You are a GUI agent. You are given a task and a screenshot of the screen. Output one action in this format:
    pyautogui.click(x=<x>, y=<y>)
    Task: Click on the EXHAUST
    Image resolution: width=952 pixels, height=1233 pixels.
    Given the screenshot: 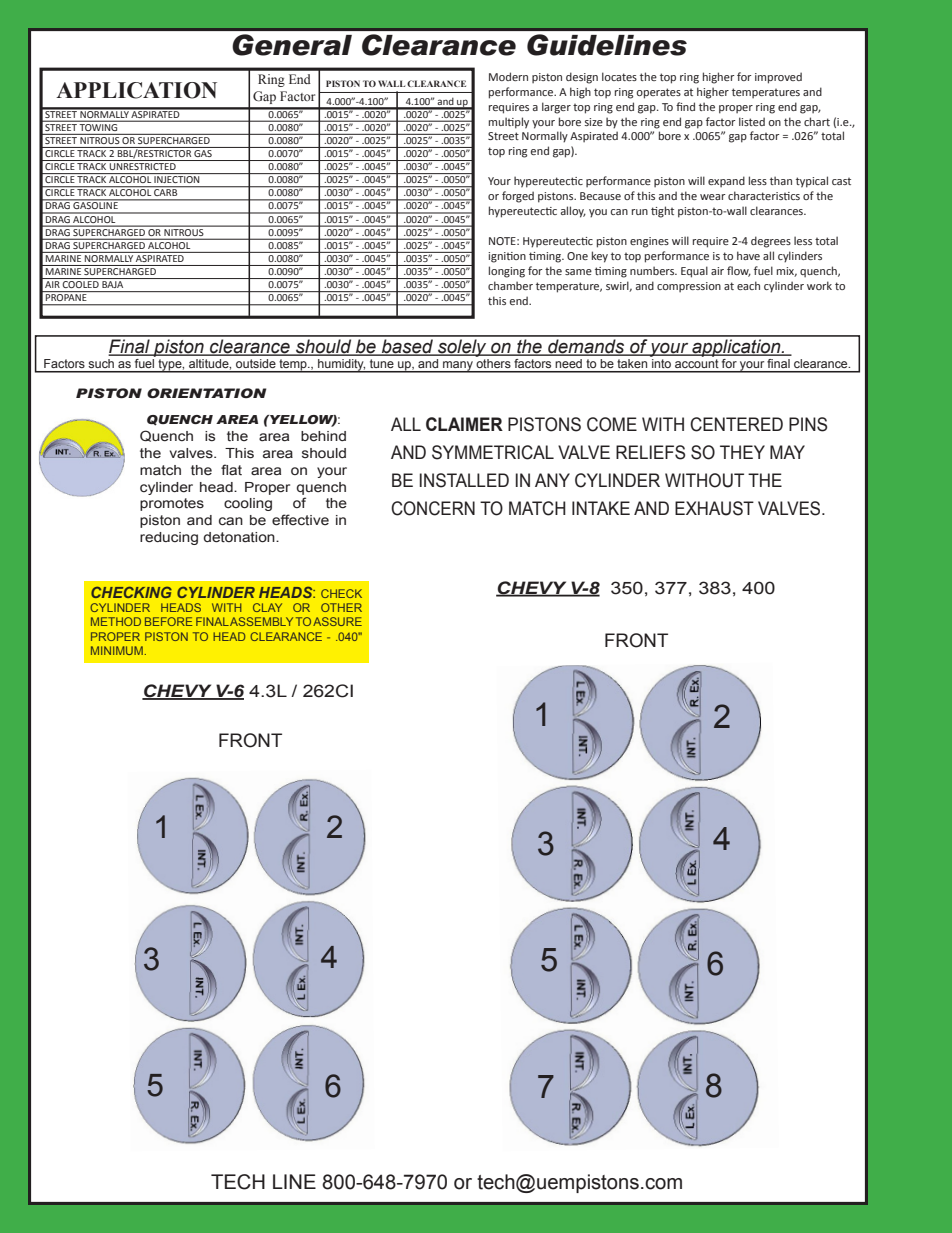 What is the action you would take?
    pyautogui.click(x=714, y=508)
